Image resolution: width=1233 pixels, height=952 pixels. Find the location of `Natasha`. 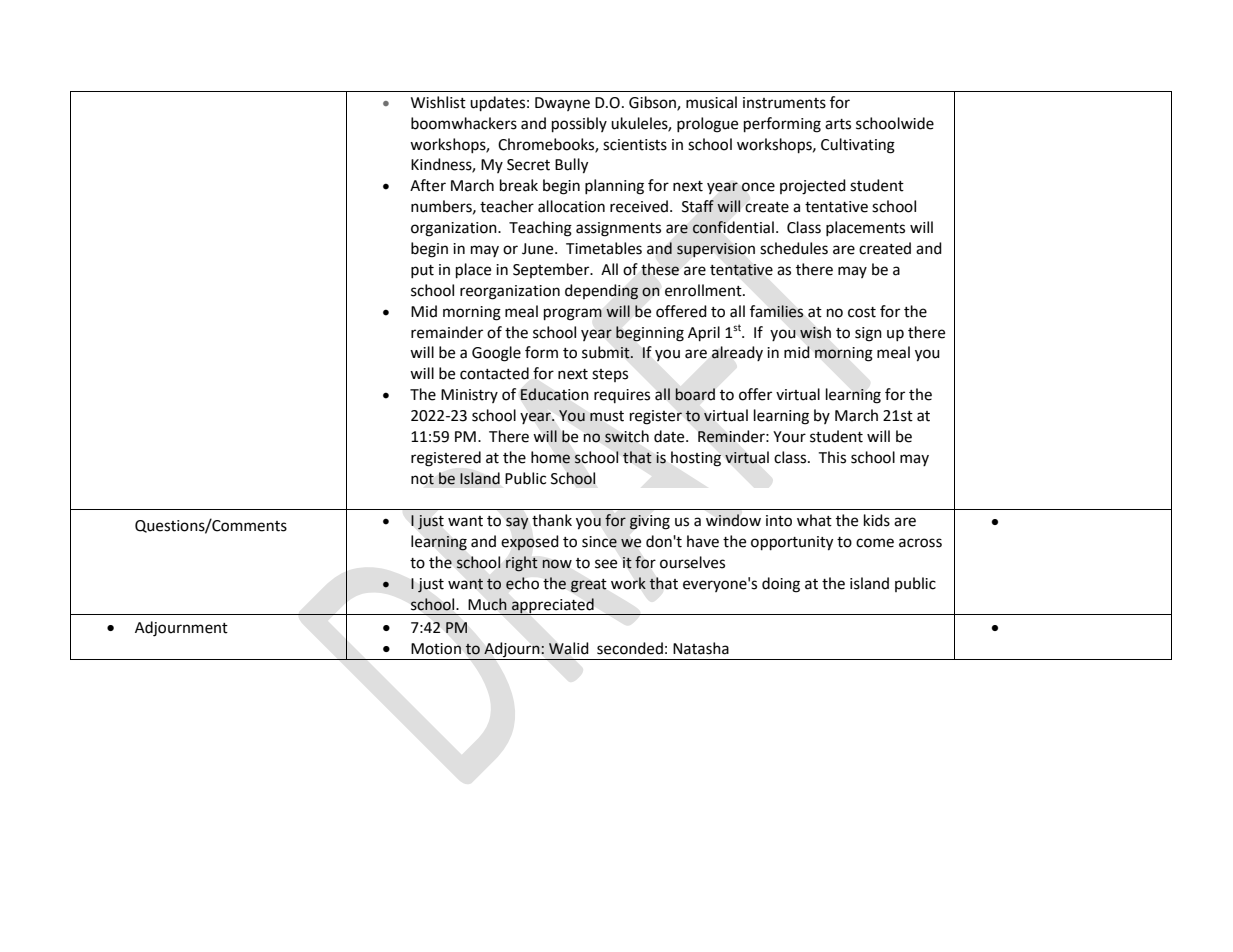

Natasha is located at coordinates (701, 648).
